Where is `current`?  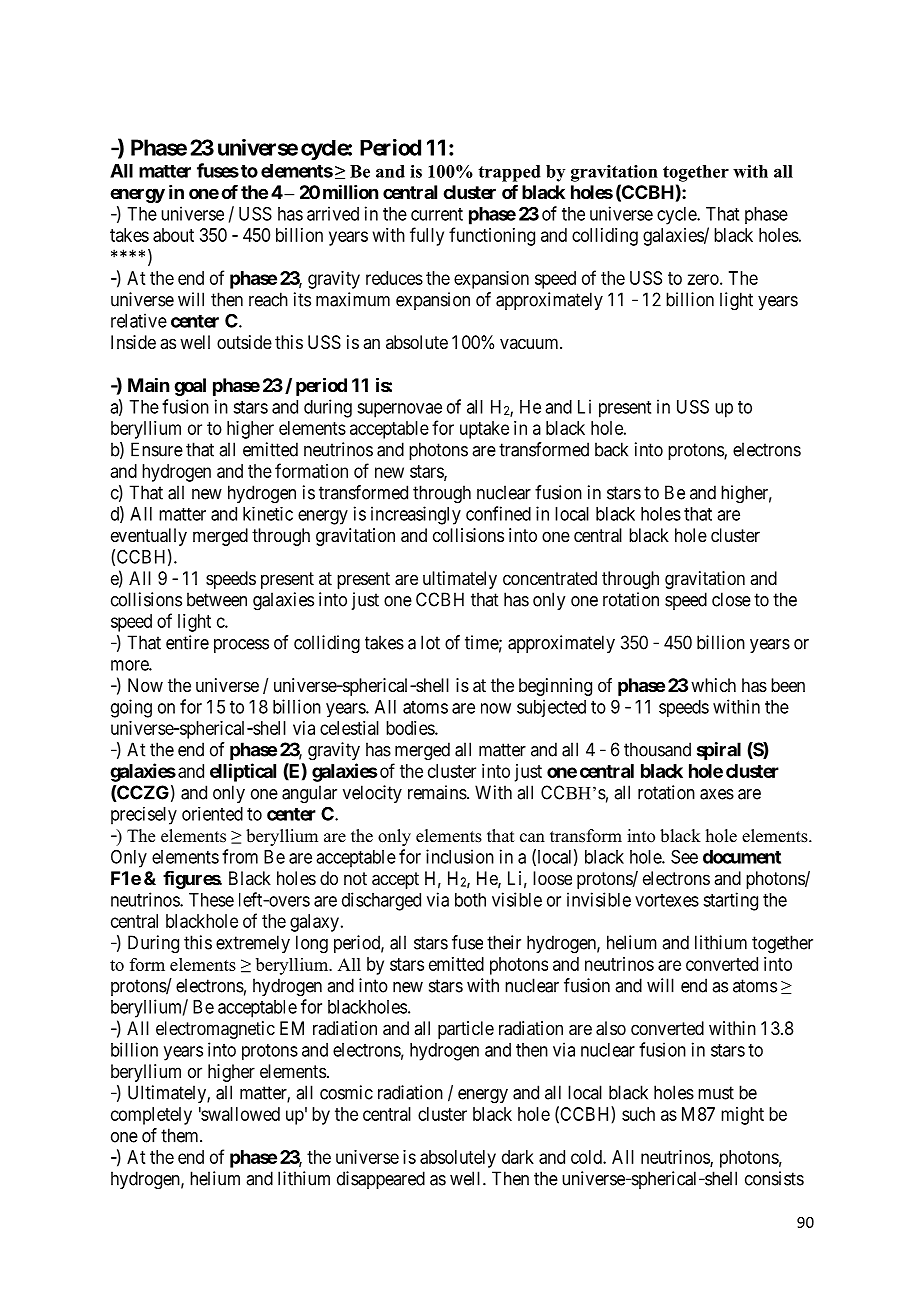 current is located at coordinates (437, 214).
